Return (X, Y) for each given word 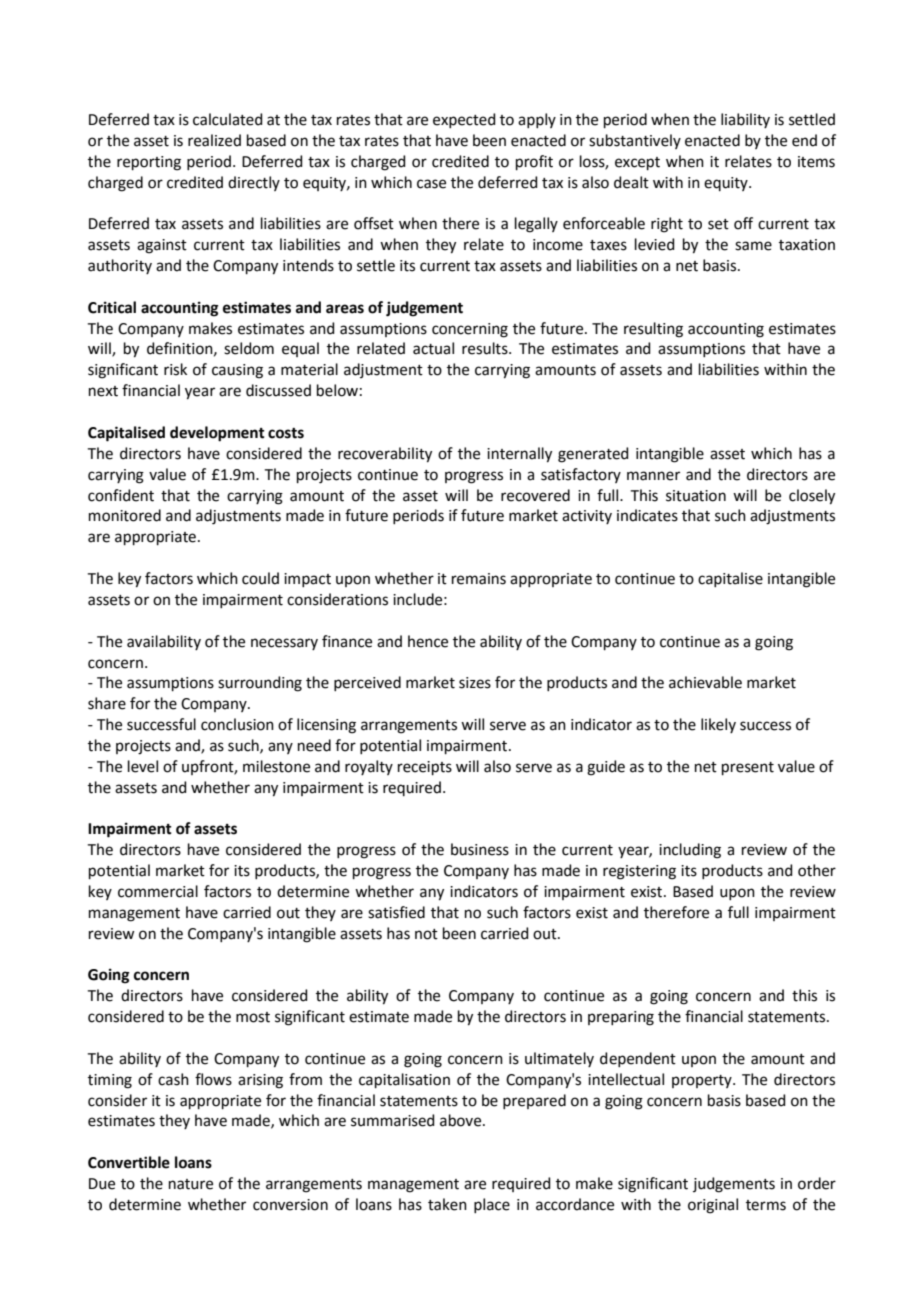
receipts (425, 768)
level (143, 766)
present (748, 768)
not (426, 934)
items (816, 162)
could (260, 578)
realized (214, 140)
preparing (621, 1018)
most (253, 1017)
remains (479, 579)
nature (191, 1184)
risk (175, 369)
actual (433, 348)
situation (696, 496)
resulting (653, 330)
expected (464, 120)
